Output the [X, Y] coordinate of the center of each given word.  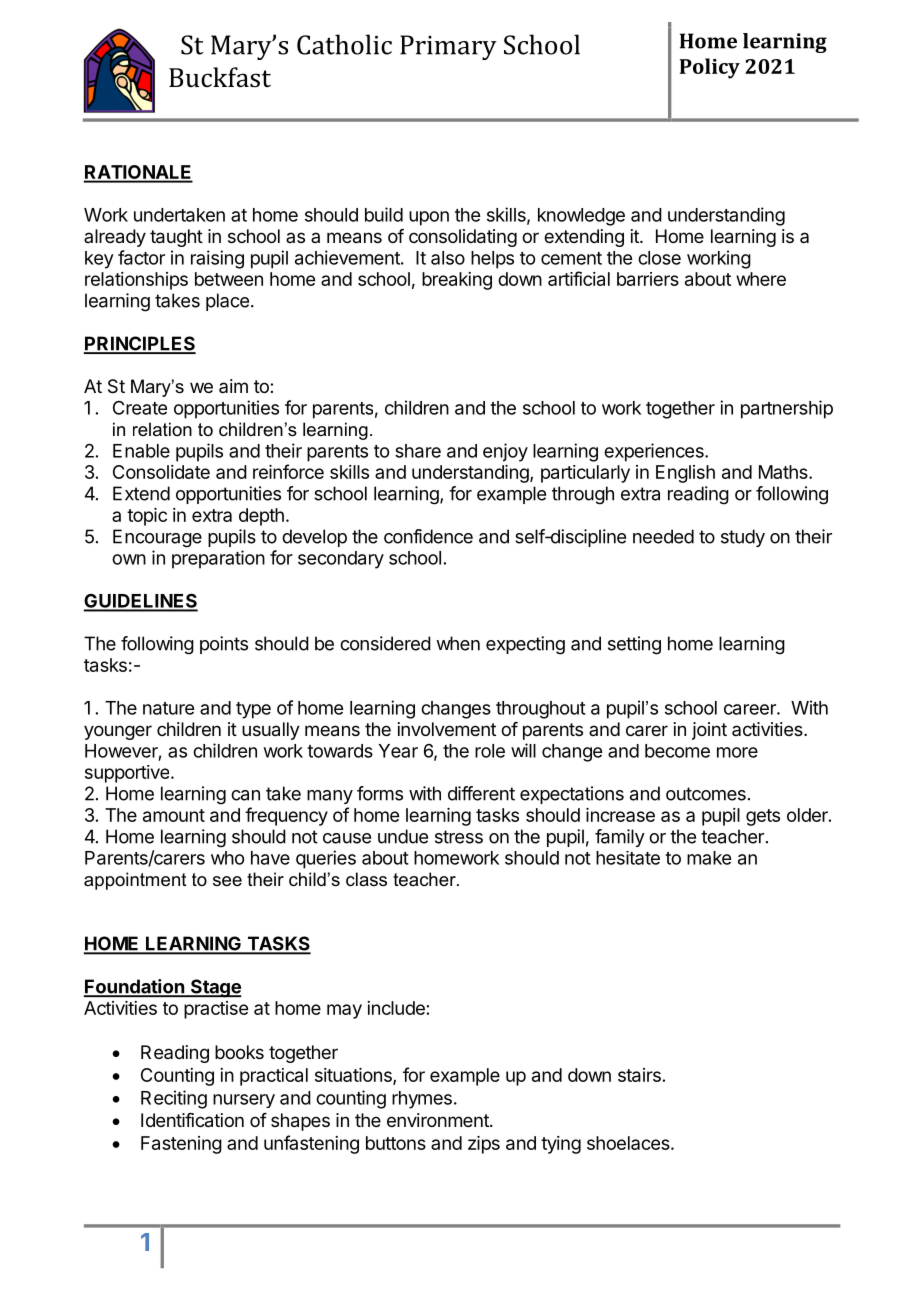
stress [459, 837]
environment [439, 1120]
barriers [648, 279]
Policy [710, 68]
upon [429, 218]
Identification [192, 1120]
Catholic [344, 44]
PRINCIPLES [140, 344]
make [709, 858]
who [227, 858]
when [458, 643]
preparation [218, 559]
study [743, 538]
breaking [457, 281]
